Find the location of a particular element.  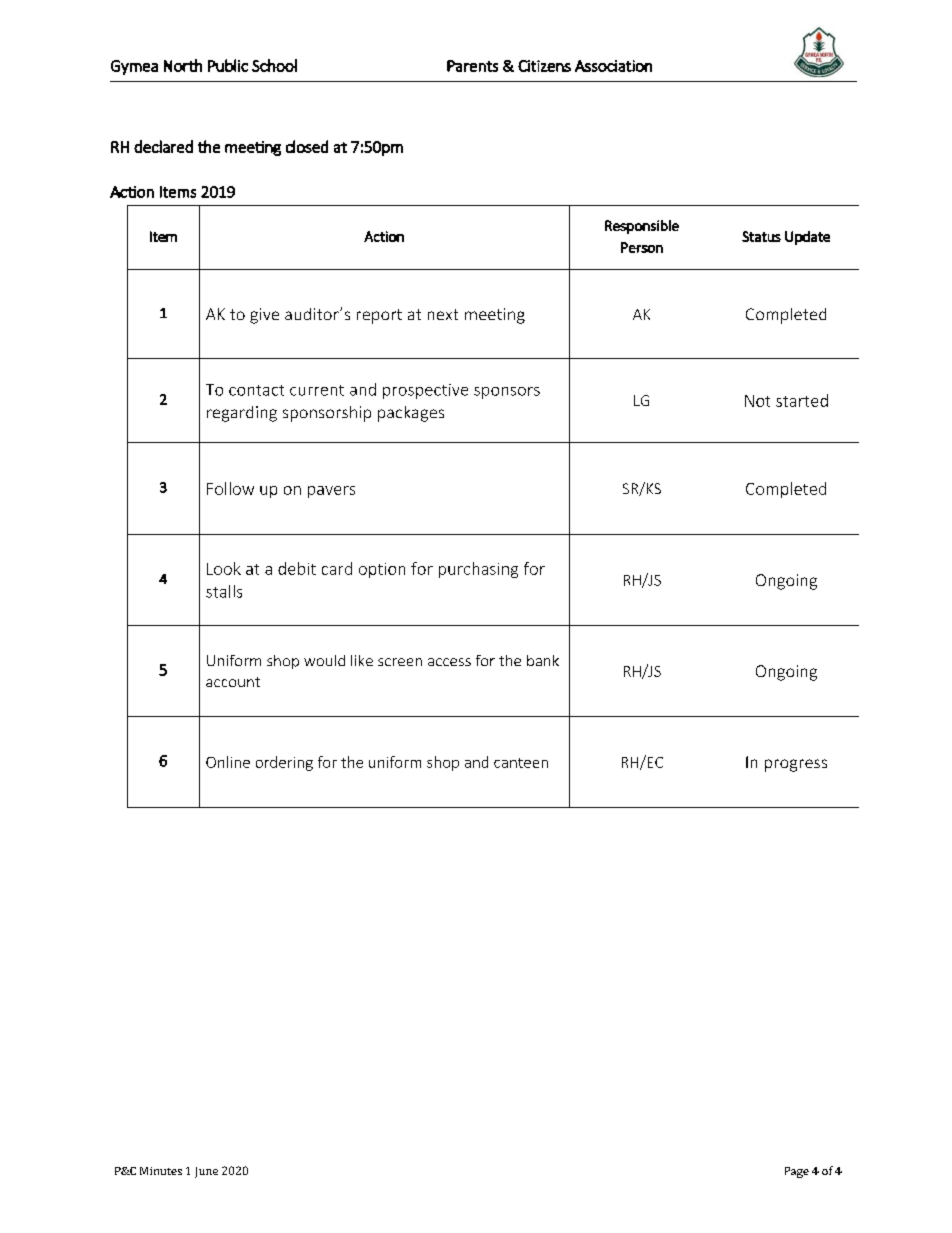

Association is located at coordinates (613, 66).
